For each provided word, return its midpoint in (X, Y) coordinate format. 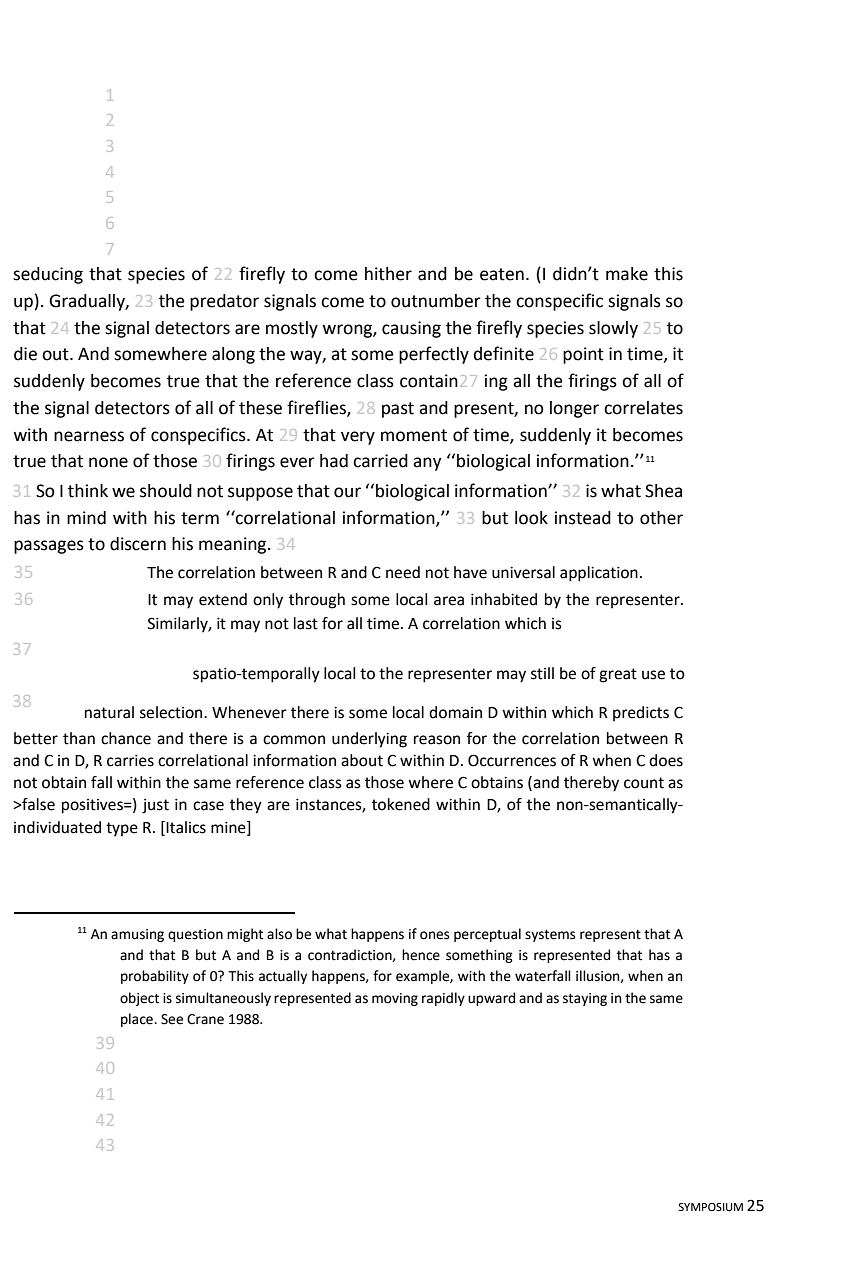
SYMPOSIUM (710, 1207)
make (627, 274)
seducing (48, 275)
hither (388, 274)
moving (395, 999)
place (138, 1020)
